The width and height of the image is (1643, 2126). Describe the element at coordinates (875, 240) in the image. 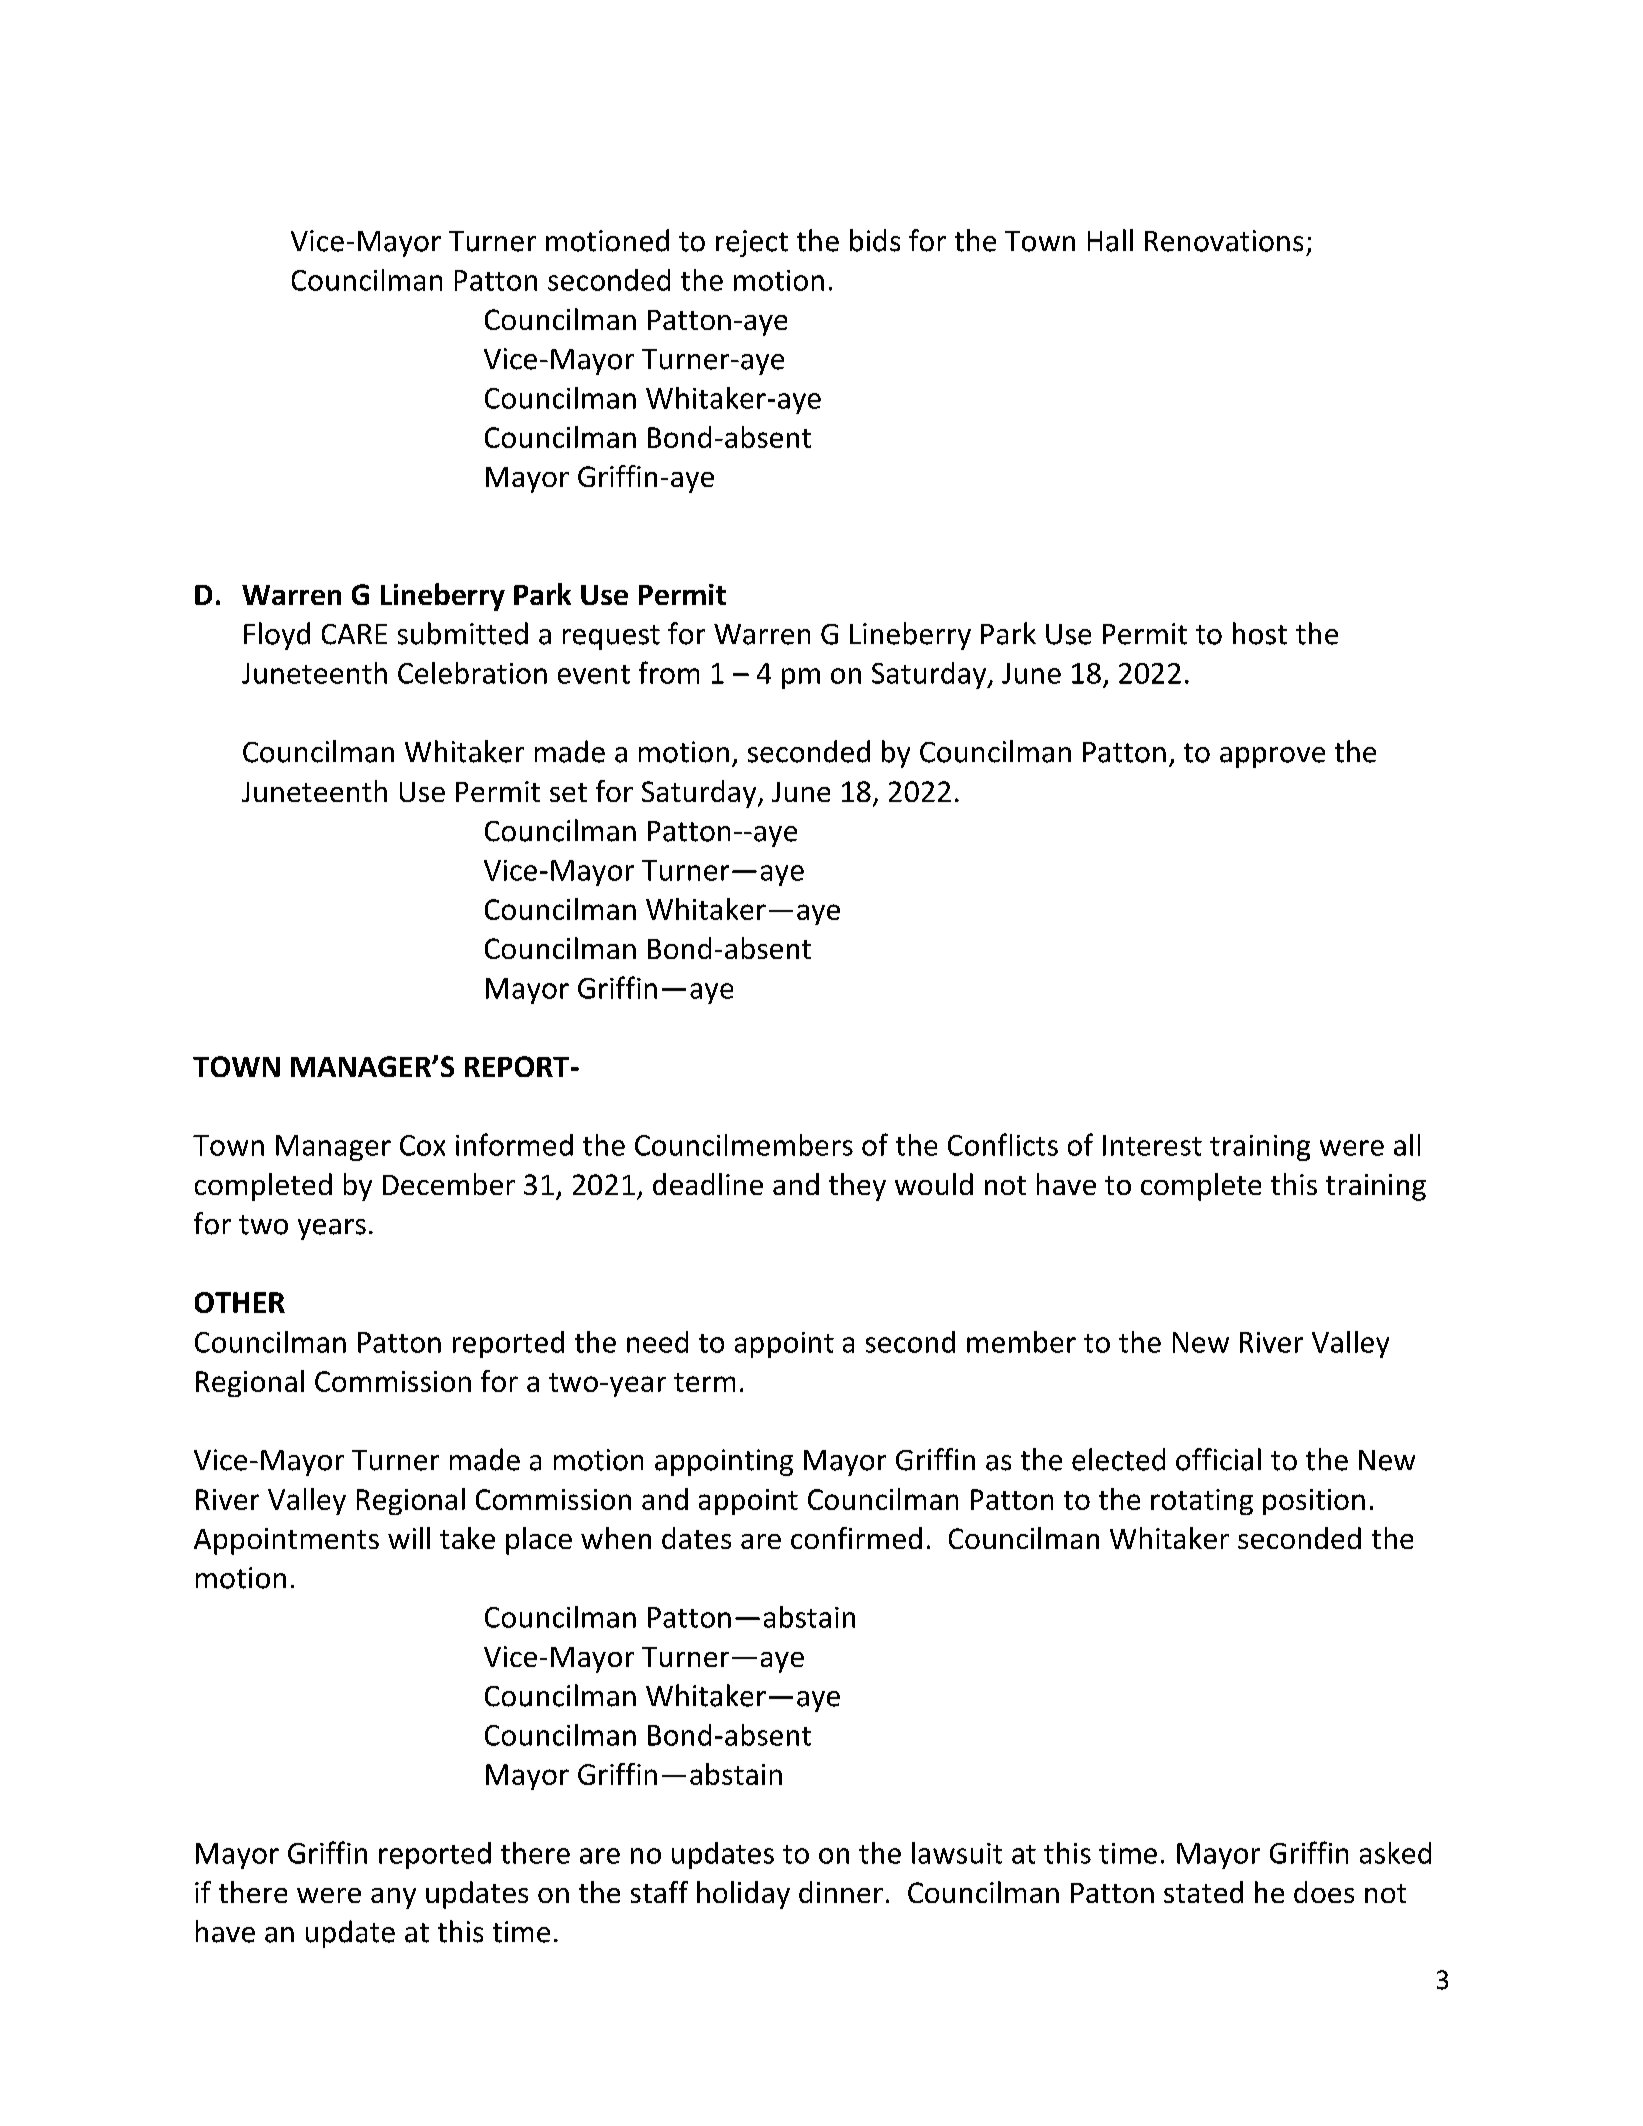

I see `bids` at that location.
